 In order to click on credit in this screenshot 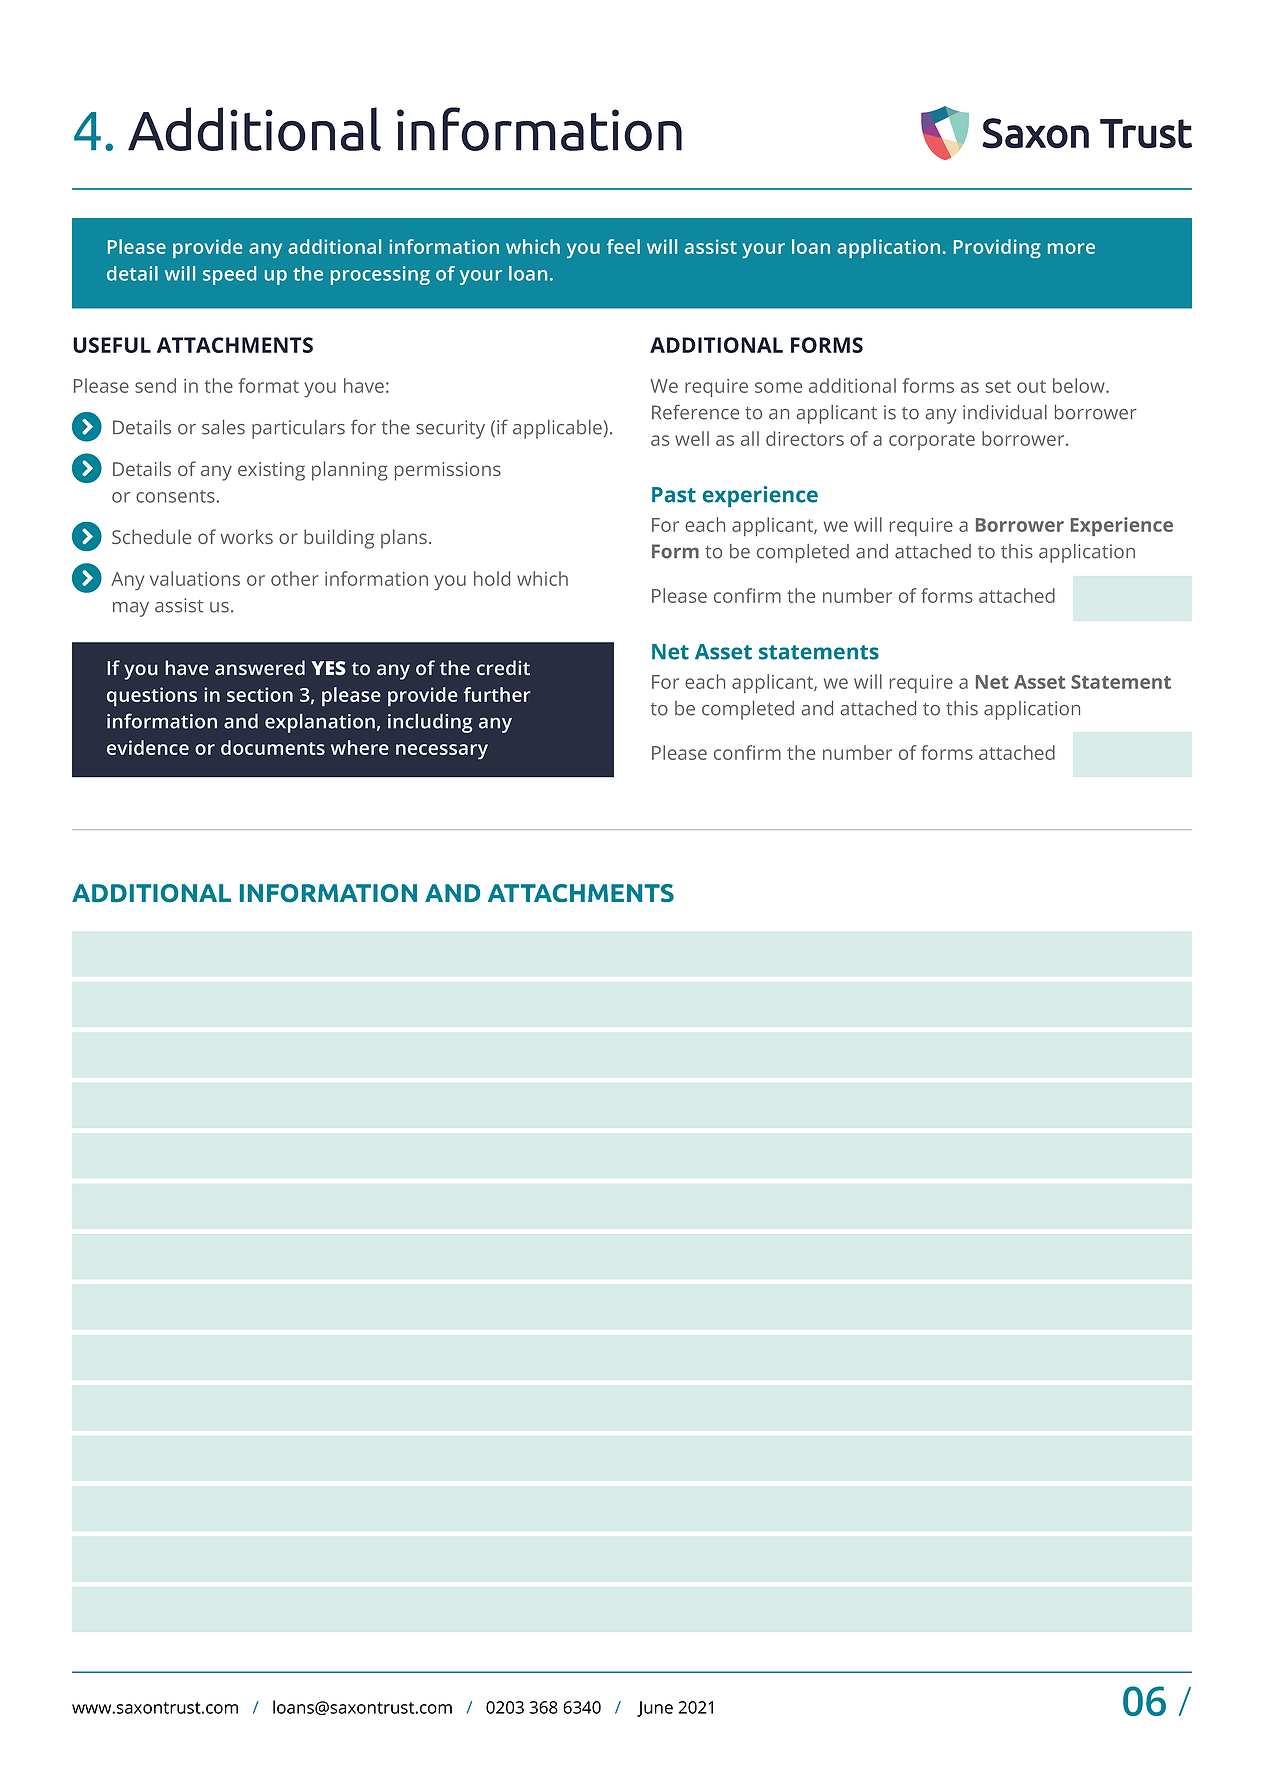, I will do `click(503, 668)`.
